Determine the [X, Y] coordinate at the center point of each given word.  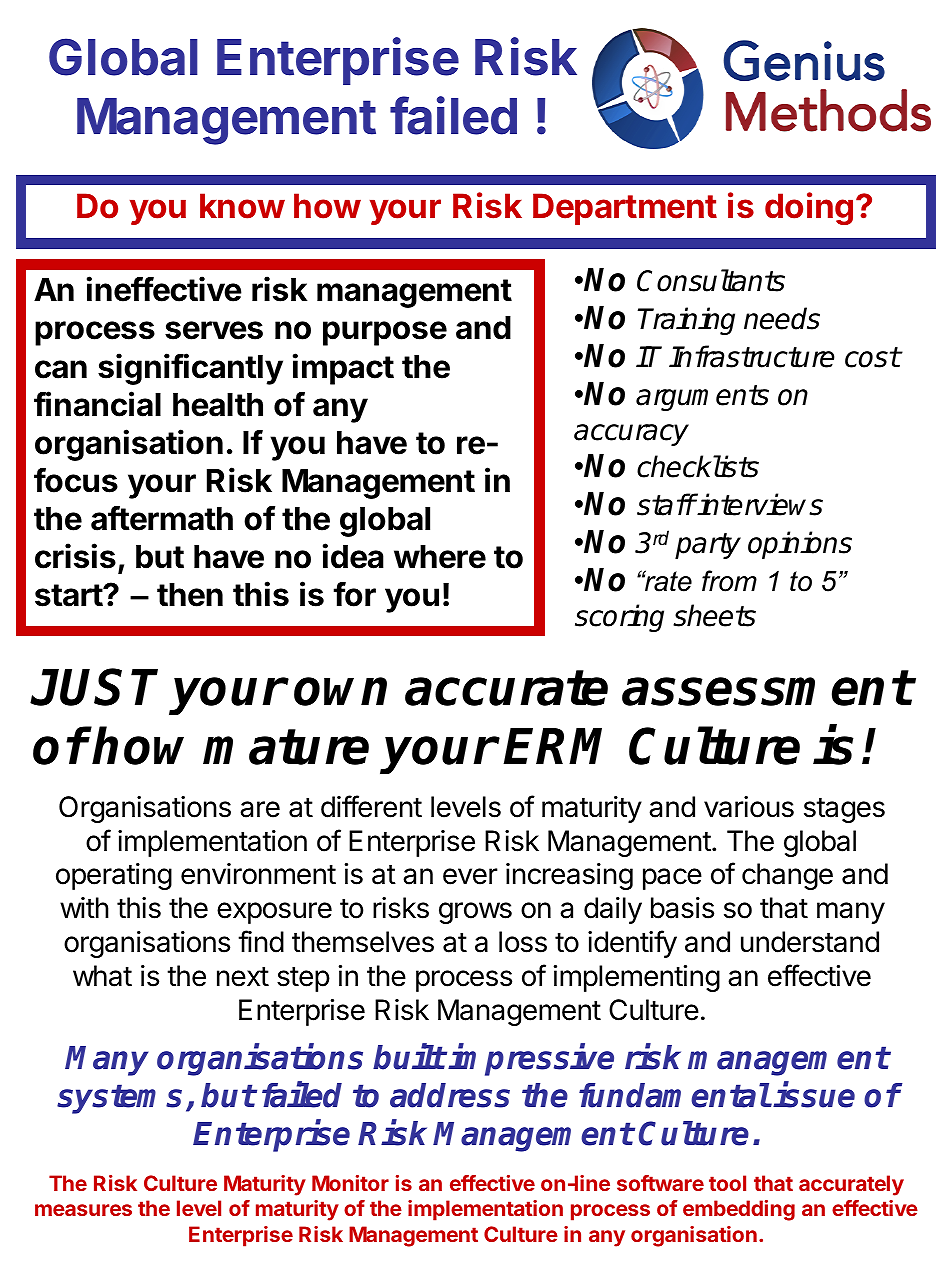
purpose [385, 333]
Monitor [350, 1183]
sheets [714, 615]
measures [83, 1210]
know [242, 206]
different [371, 806]
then [190, 595]
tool [727, 1183]
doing [809, 208]
